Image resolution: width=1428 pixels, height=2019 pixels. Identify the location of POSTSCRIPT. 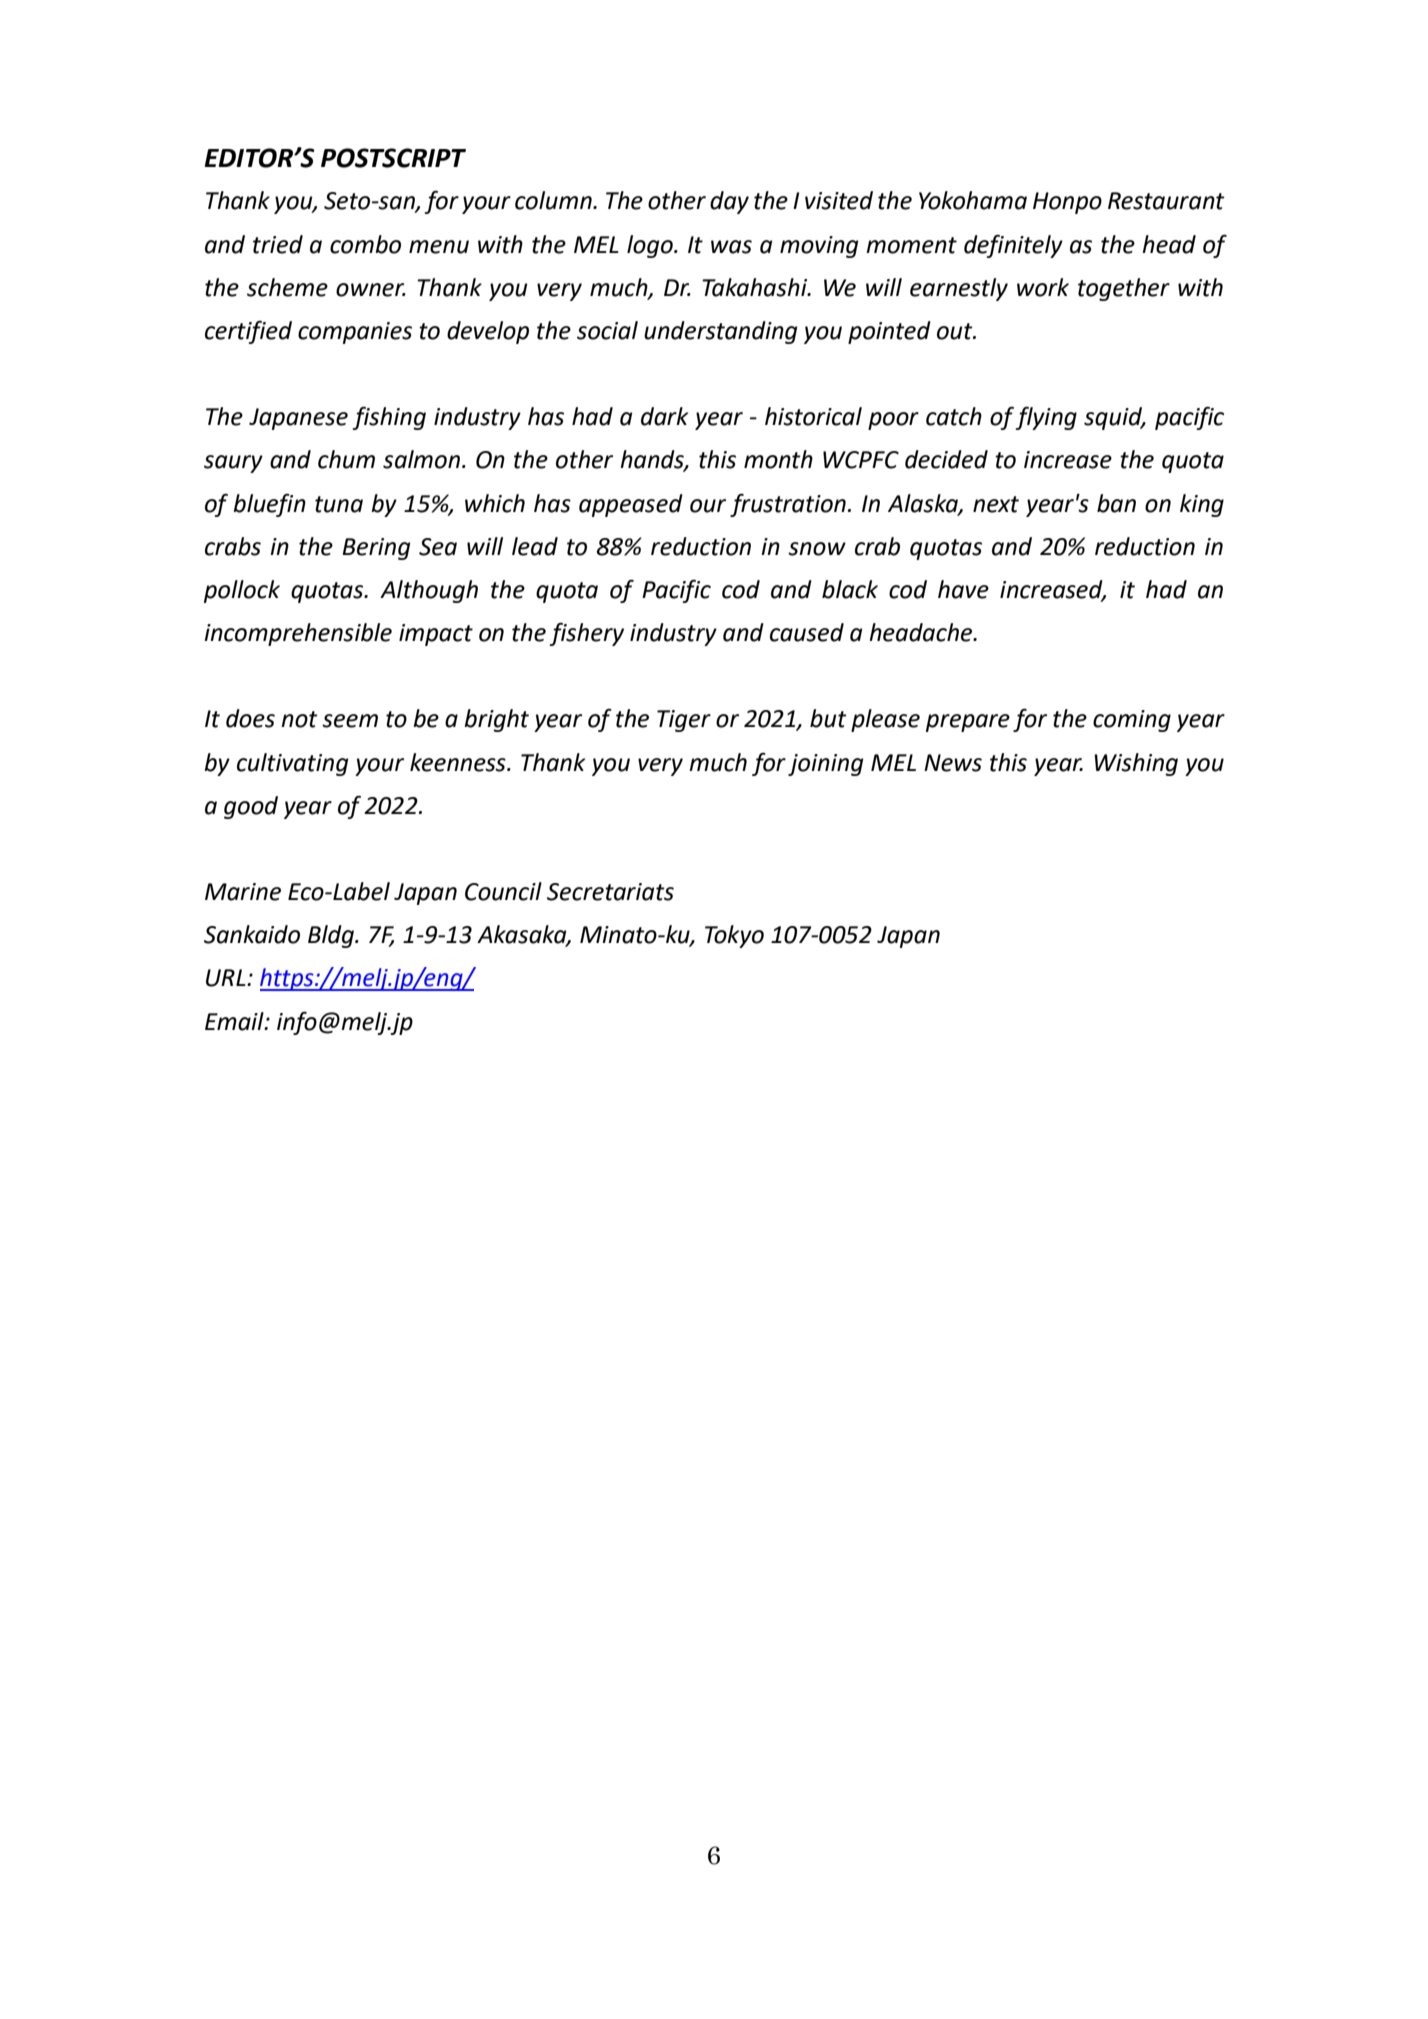
(393, 158).
